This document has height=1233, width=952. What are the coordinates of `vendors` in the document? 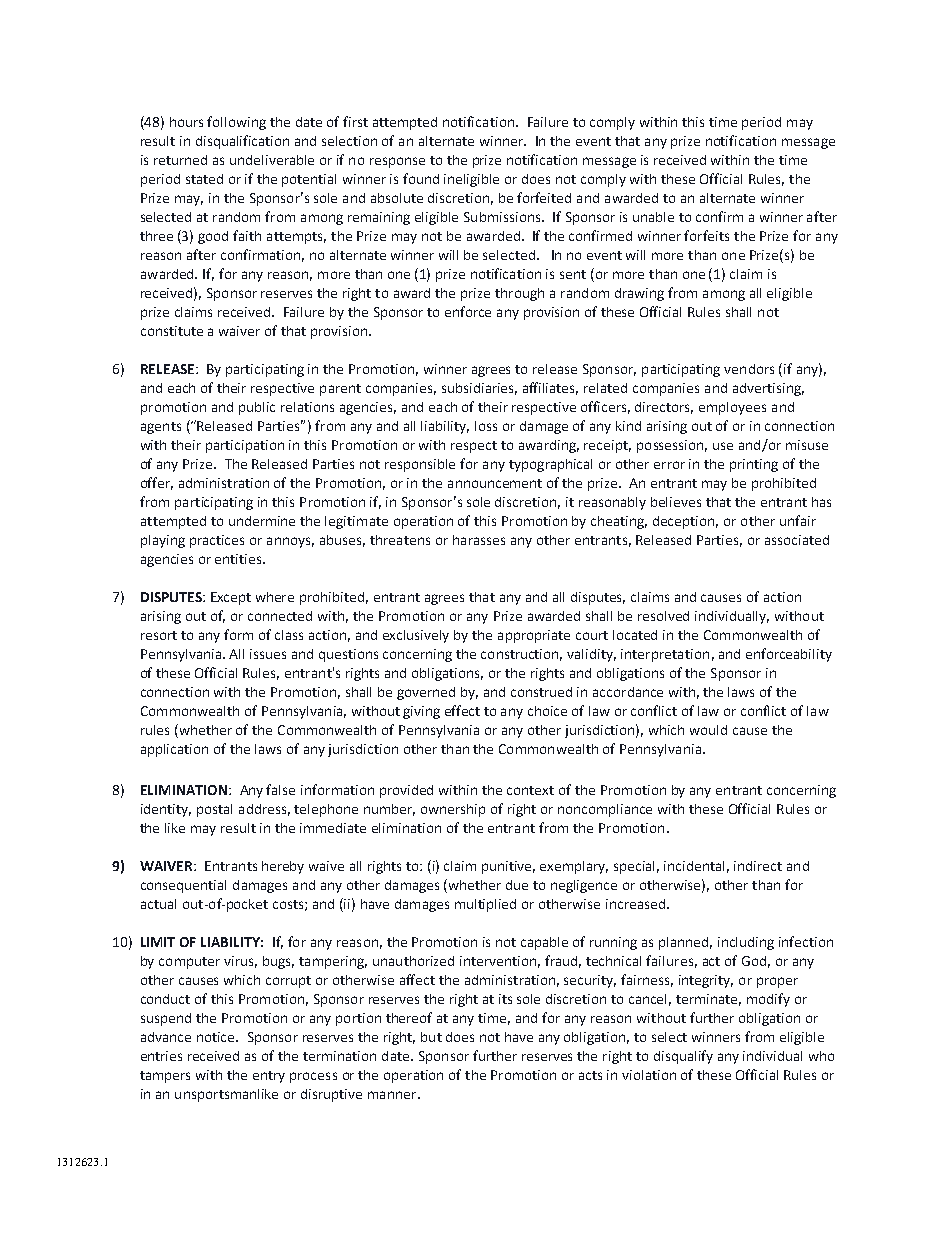 It's located at (749, 369).
